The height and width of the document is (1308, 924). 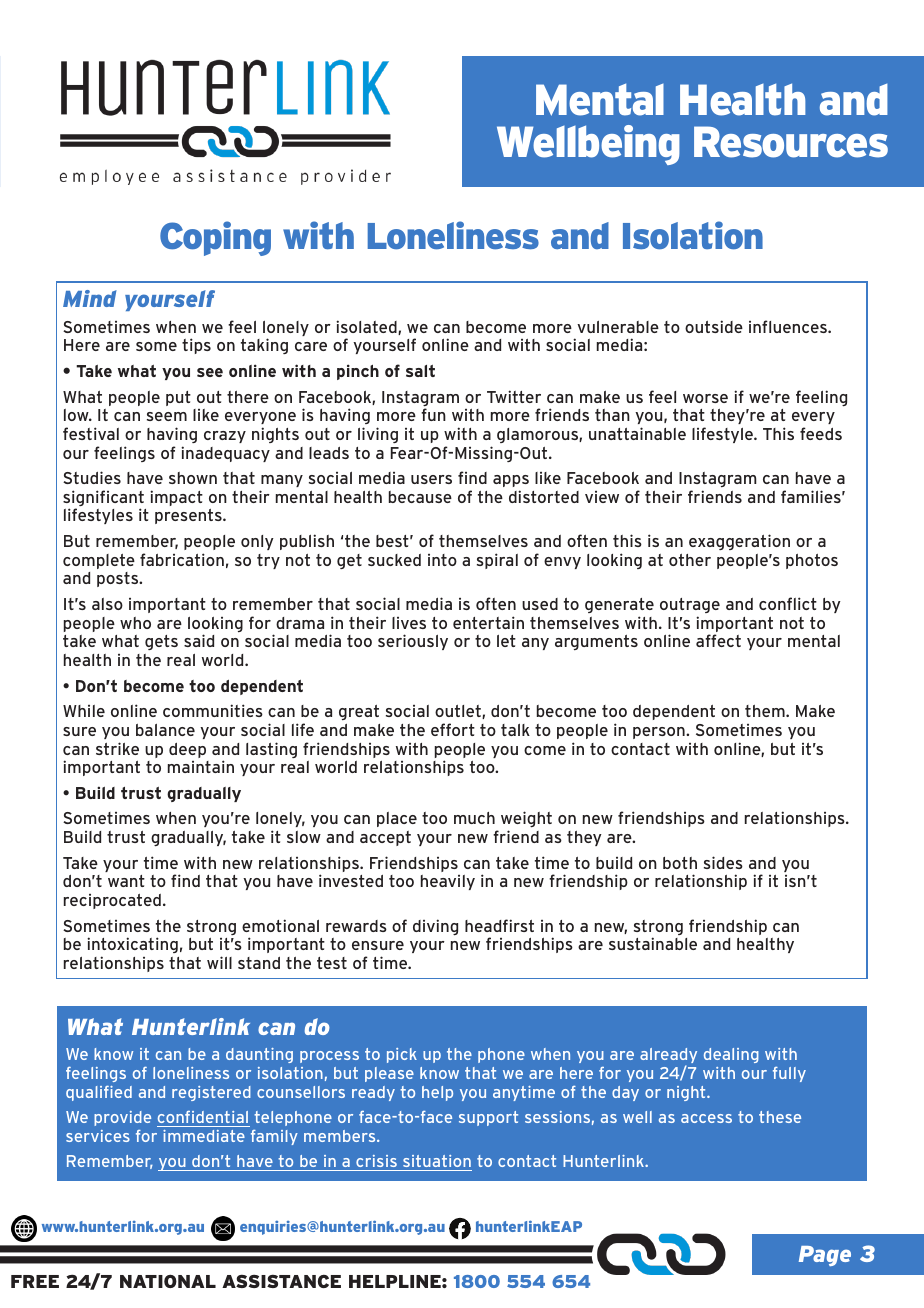 What do you see at coordinates (367, 327) in the document?
I see `isolated` at bounding box center [367, 327].
